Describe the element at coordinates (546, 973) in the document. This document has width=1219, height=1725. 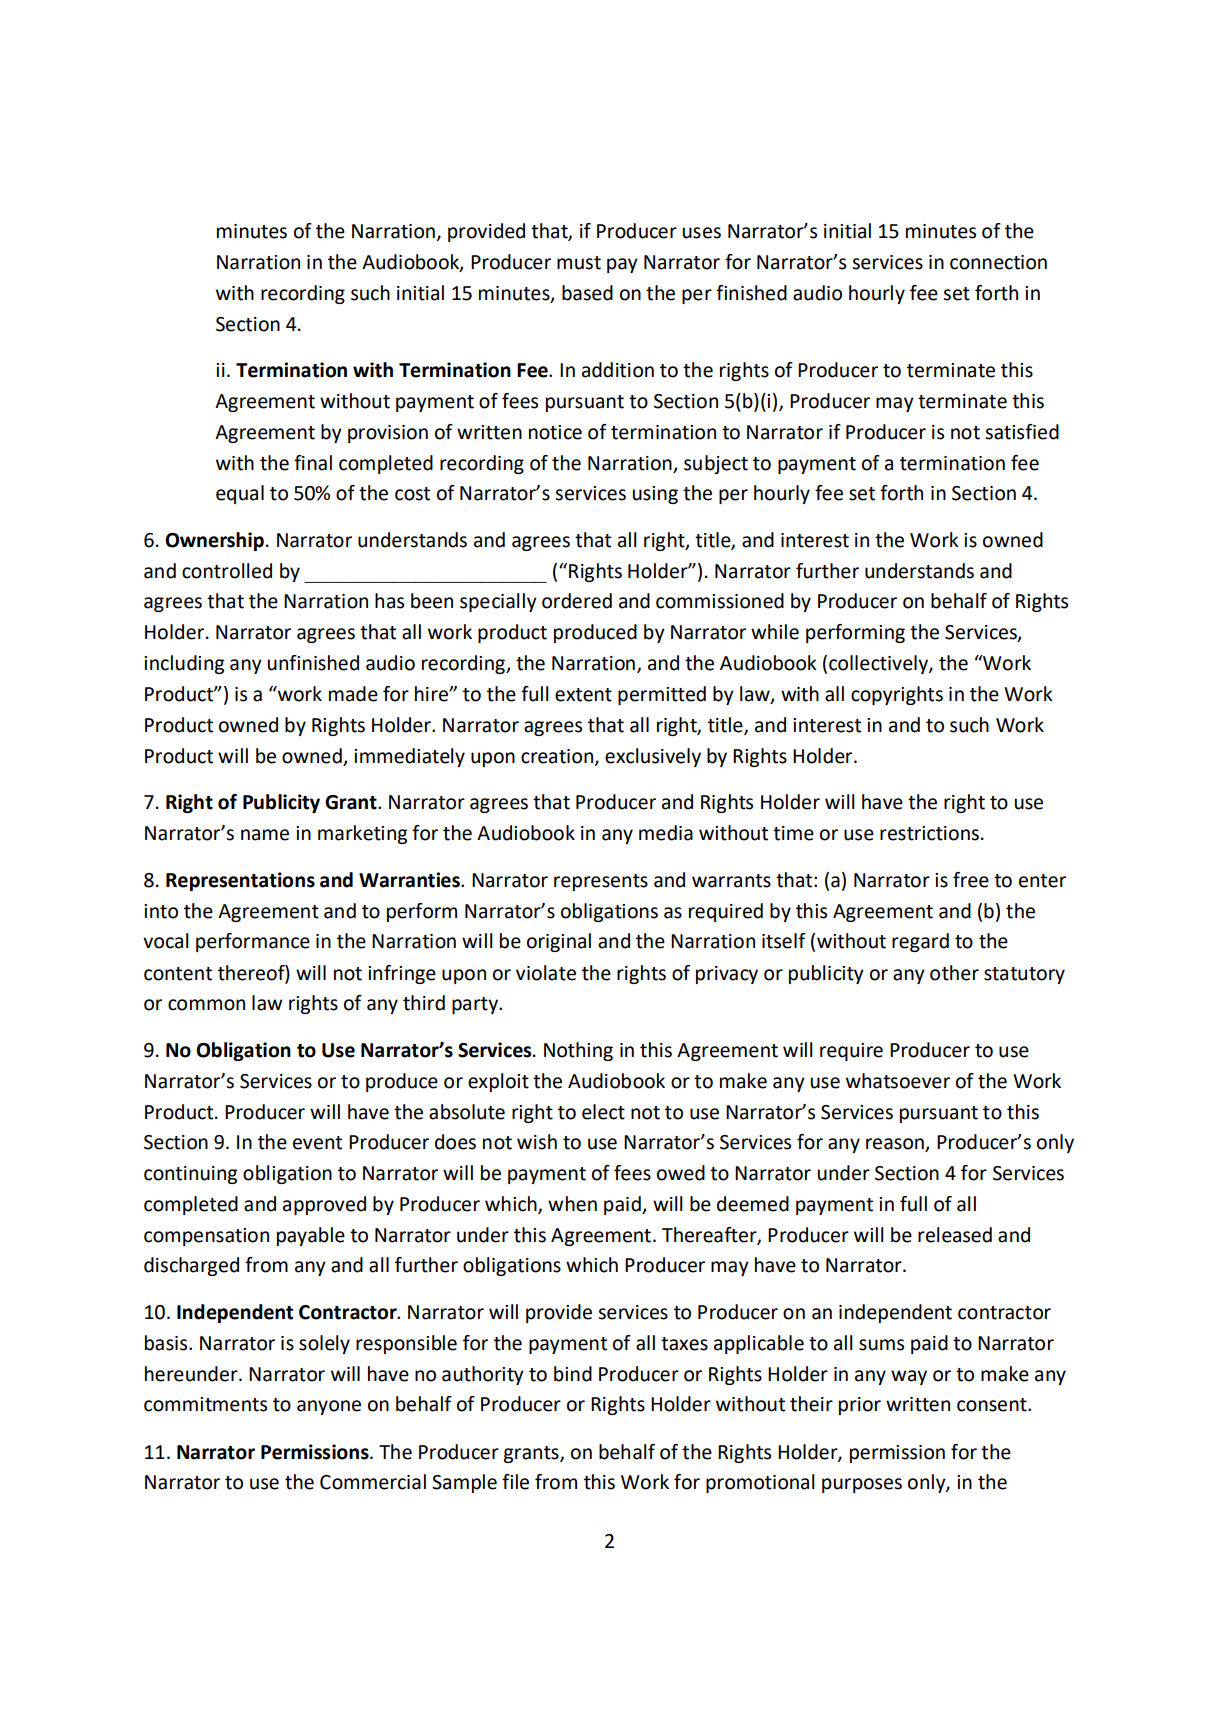
I see `violate` at that location.
